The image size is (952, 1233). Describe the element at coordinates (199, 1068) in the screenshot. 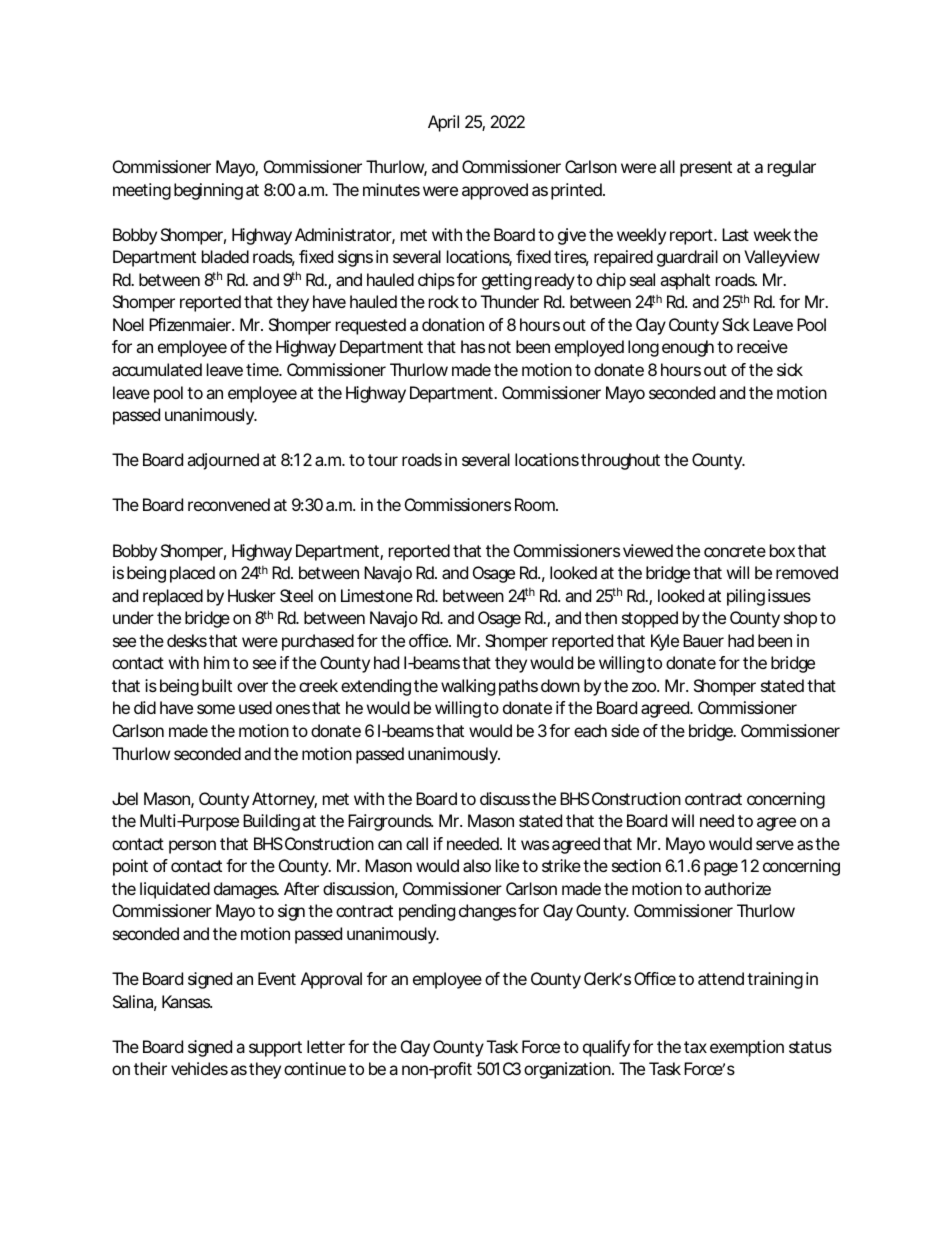

I see `vehicles` at that location.
